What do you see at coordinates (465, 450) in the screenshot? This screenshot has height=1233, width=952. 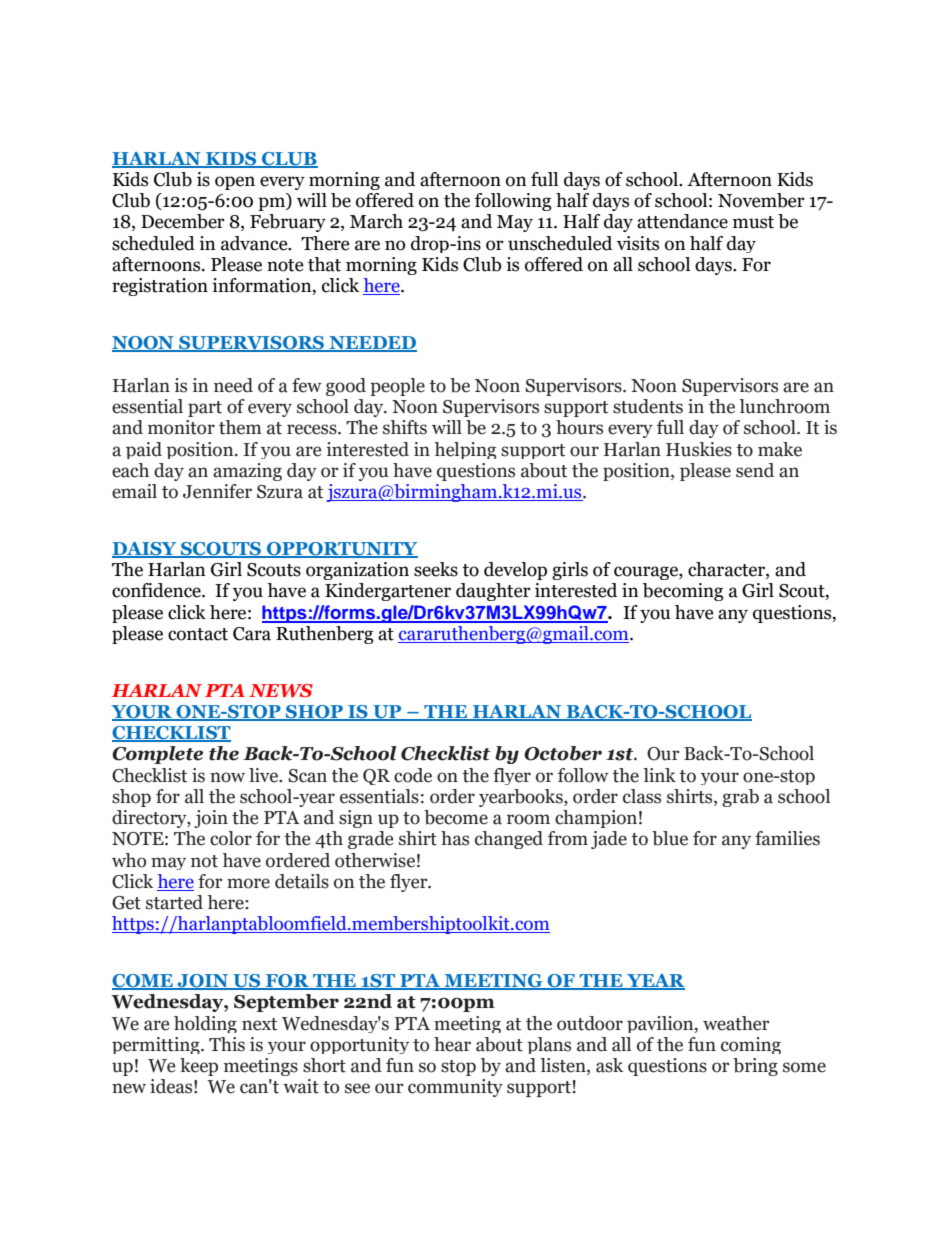 I see `helping` at bounding box center [465, 450].
